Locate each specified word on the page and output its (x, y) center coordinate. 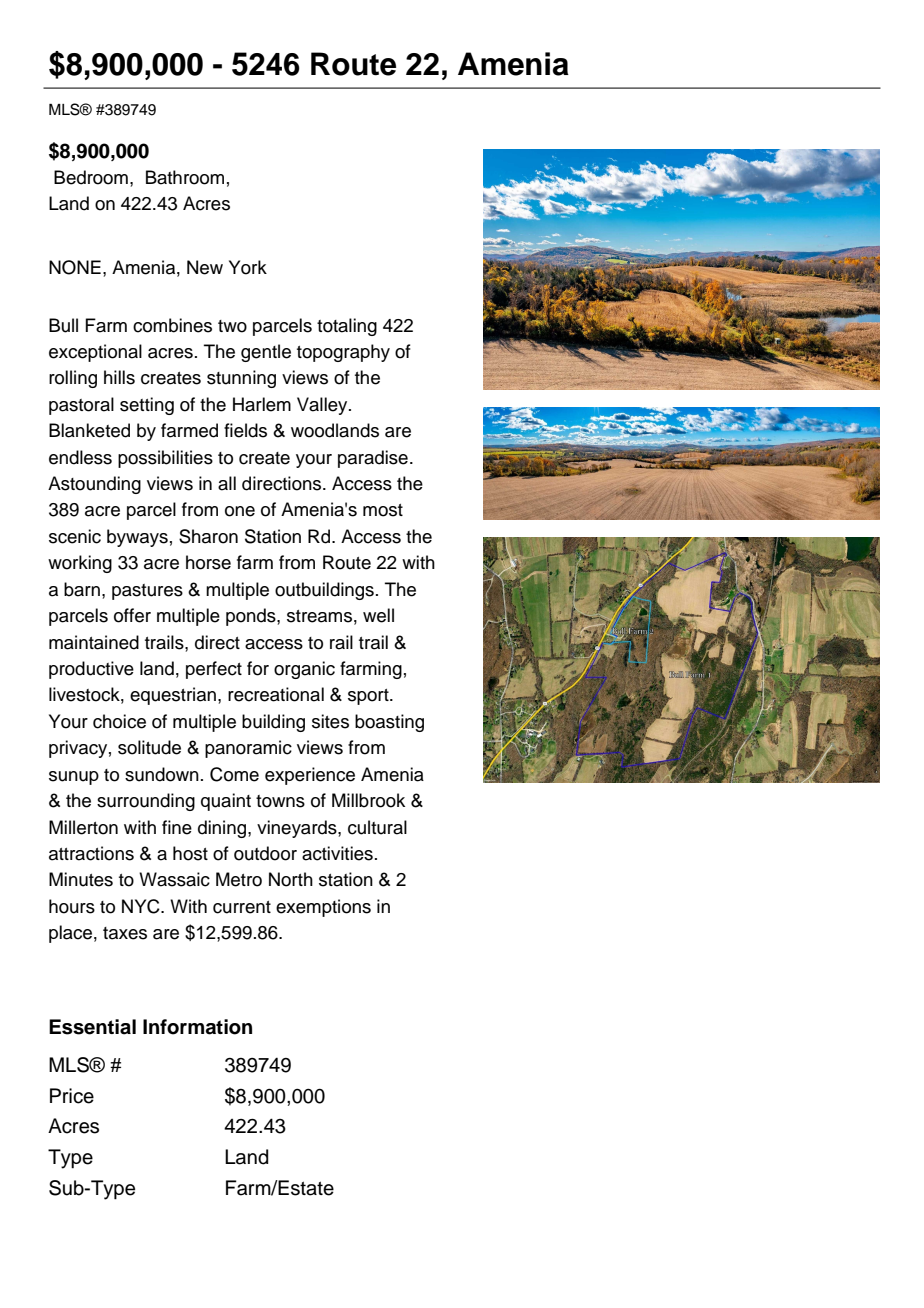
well (378, 615)
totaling (347, 327)
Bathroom (185, 177)
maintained (94, 642)
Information (197, 1027)
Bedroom (91, 177)
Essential (92, 1027)
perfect (214, 670)
